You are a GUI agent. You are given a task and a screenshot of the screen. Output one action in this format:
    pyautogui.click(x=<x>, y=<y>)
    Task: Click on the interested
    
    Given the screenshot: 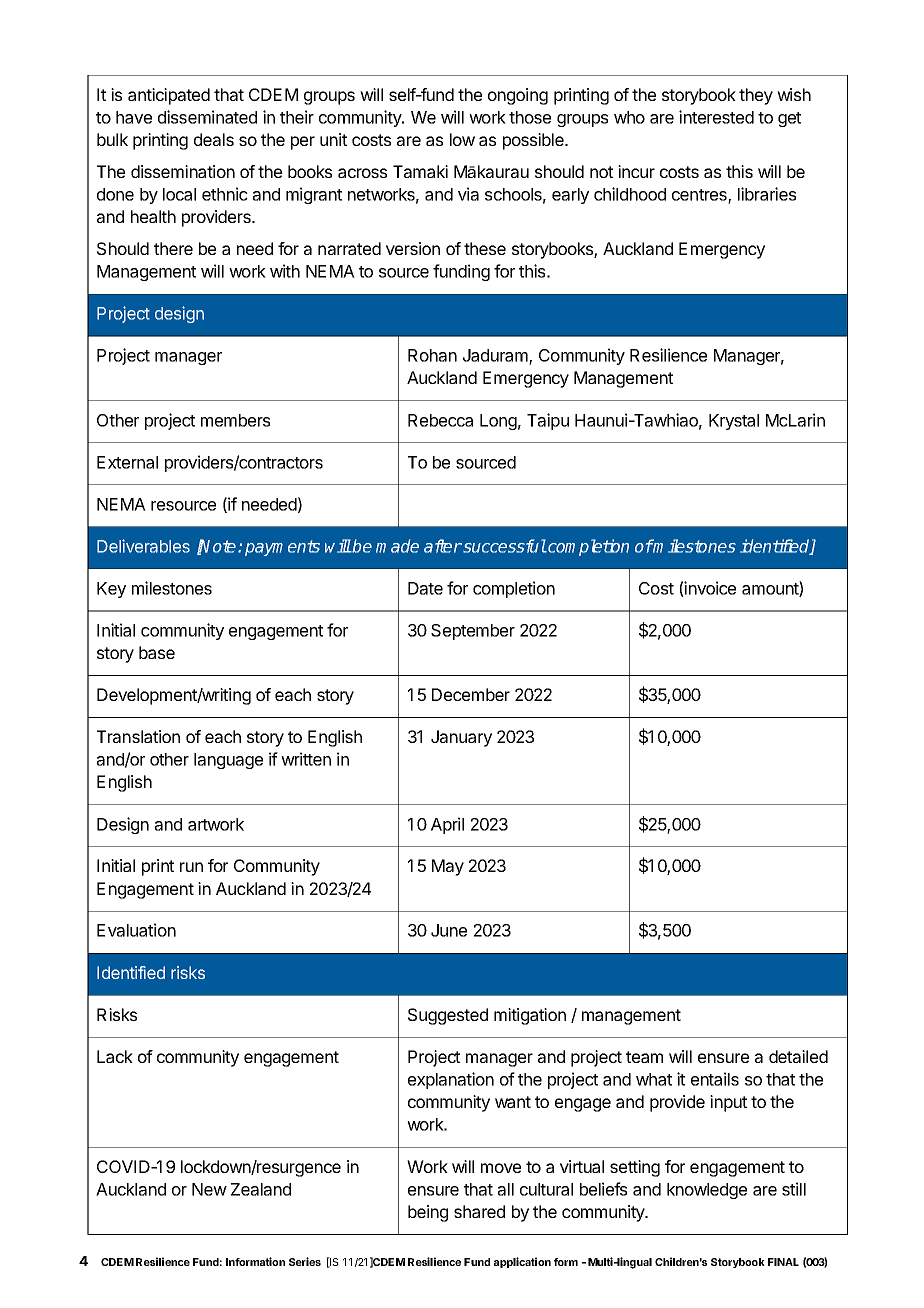 What is the action you would take?
    pyautogui.click(x=716, y=117)
